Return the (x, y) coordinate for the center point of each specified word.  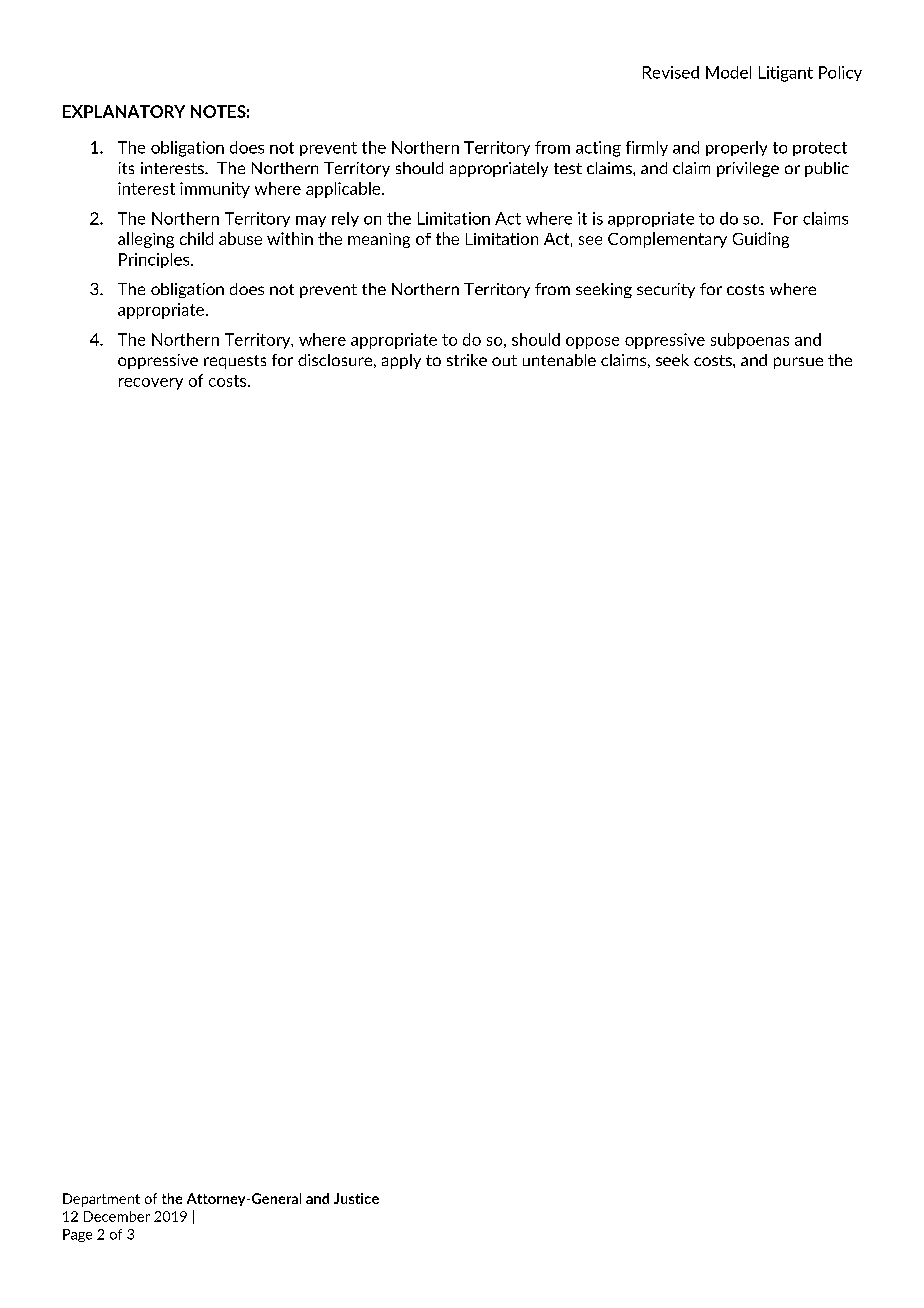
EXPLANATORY (124, 111)
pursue (798, 363)
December (117, 1216)
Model (728, 72)
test (568, 168)
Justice (356, 1198)
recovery (151, 384)
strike (467, 360)
